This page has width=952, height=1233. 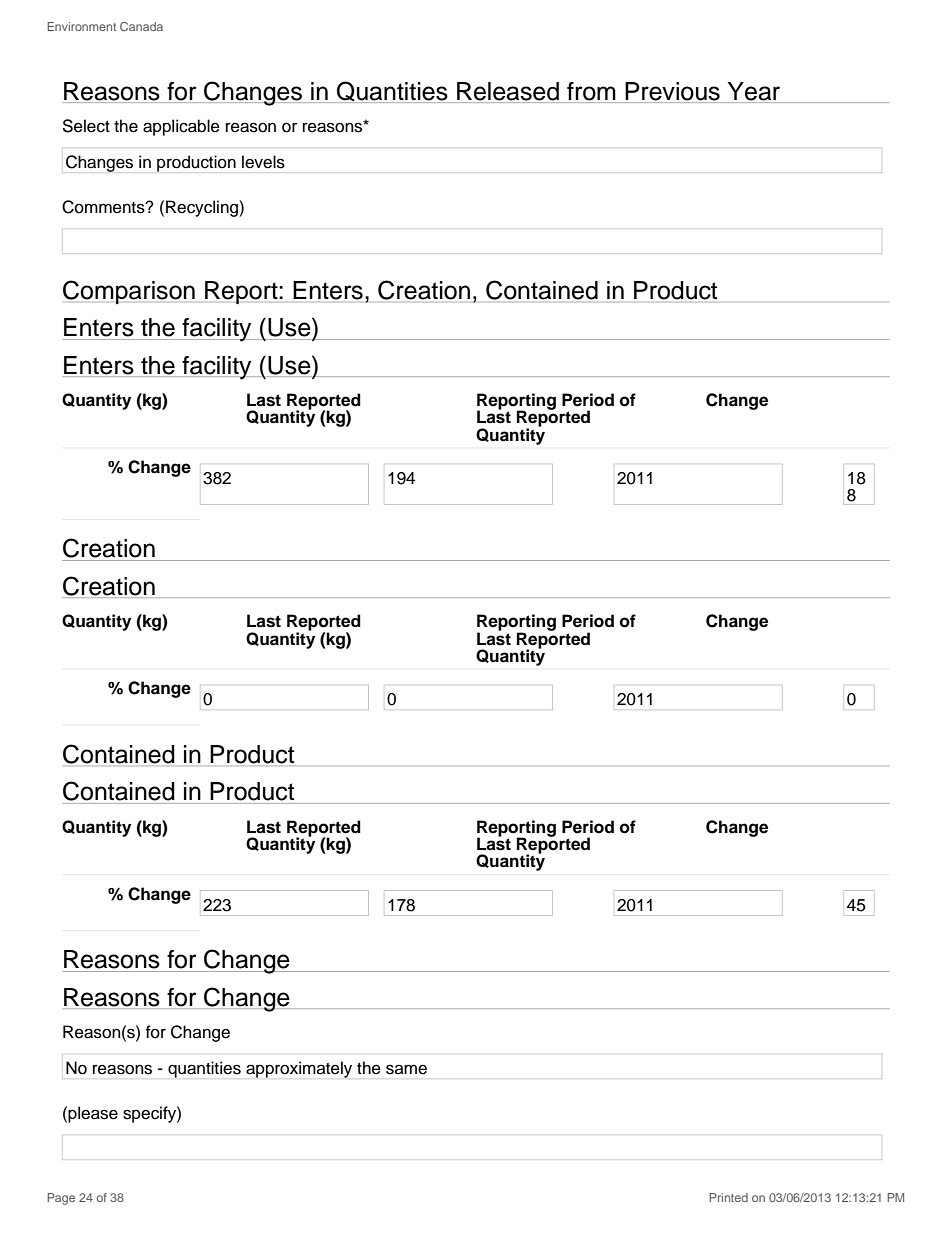 What do you see at coordinates (141, 26) in the page?
I see `Canada` at bounding box center [141, 26].
